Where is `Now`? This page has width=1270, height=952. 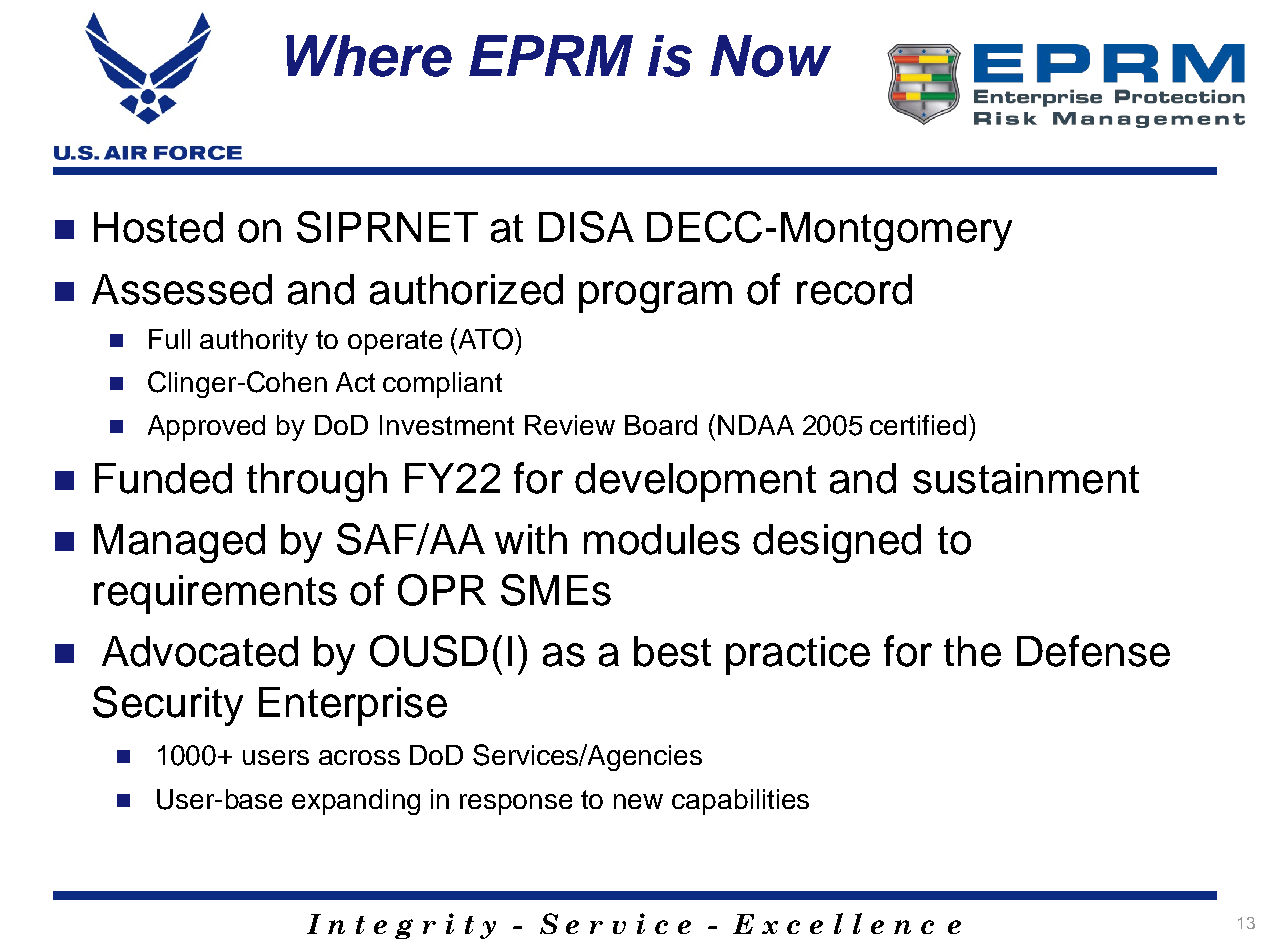 Now is located at coordinates (770, 56).
